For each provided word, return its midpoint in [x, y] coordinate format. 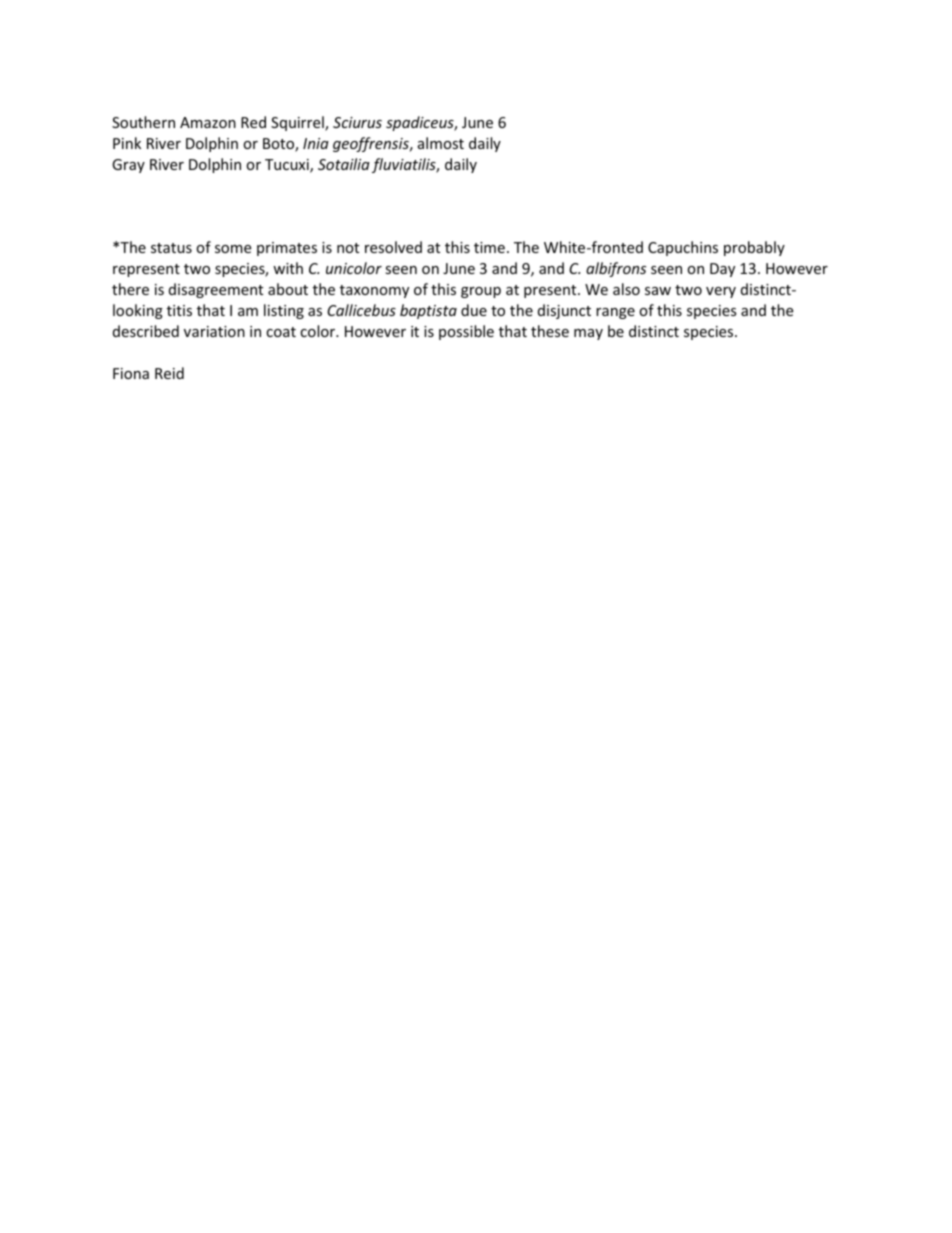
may [588, 334]
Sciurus [357, 122]
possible [466, 332]
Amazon [208, 122]
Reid [169, 373]
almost [441, 143]
